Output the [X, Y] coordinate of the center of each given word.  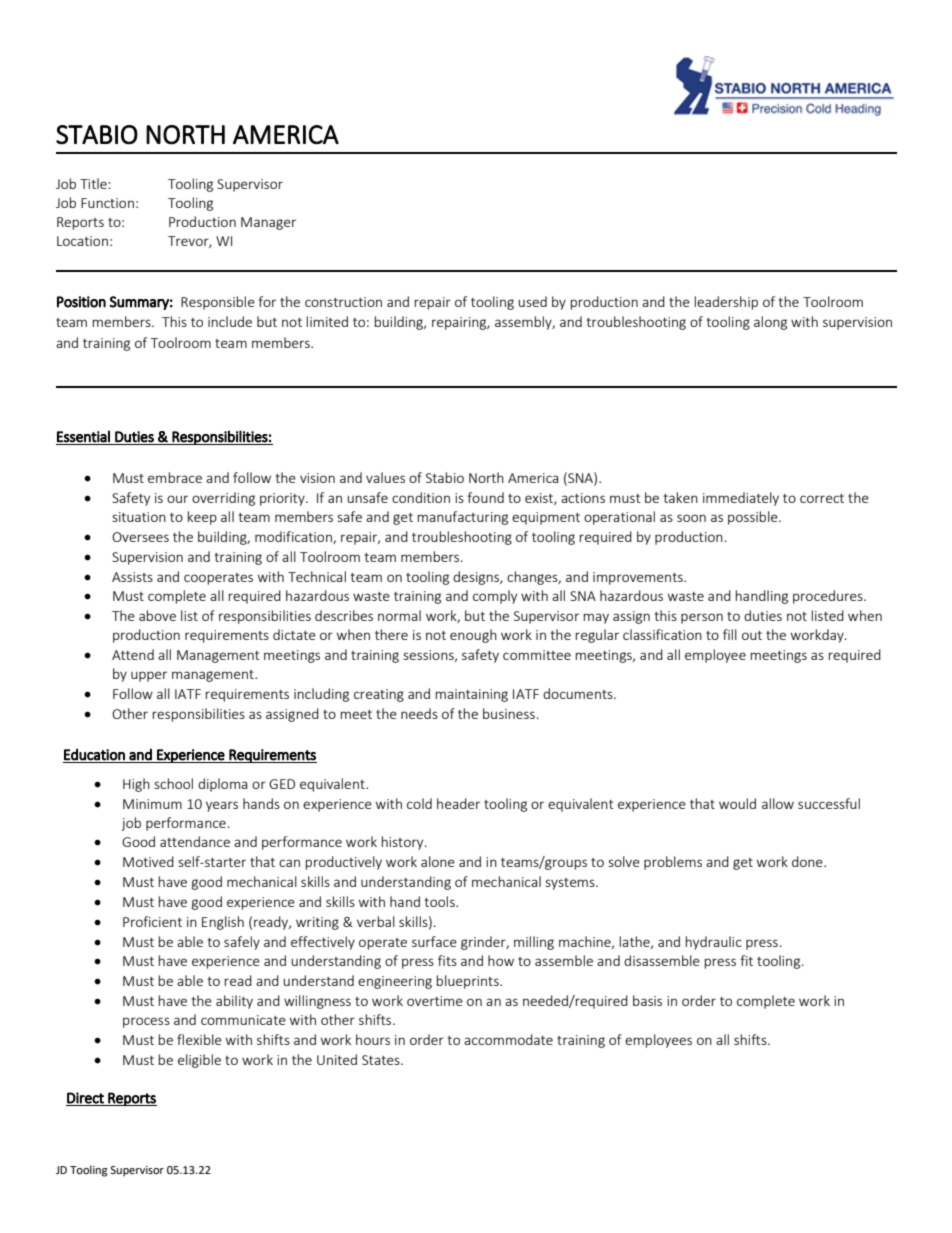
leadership [726, 303]
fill [730, 634]
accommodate [508, 1039]
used [532, 301]
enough [473, 636]
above [157, 615]
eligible [199, 1061]
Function [107, 203]
